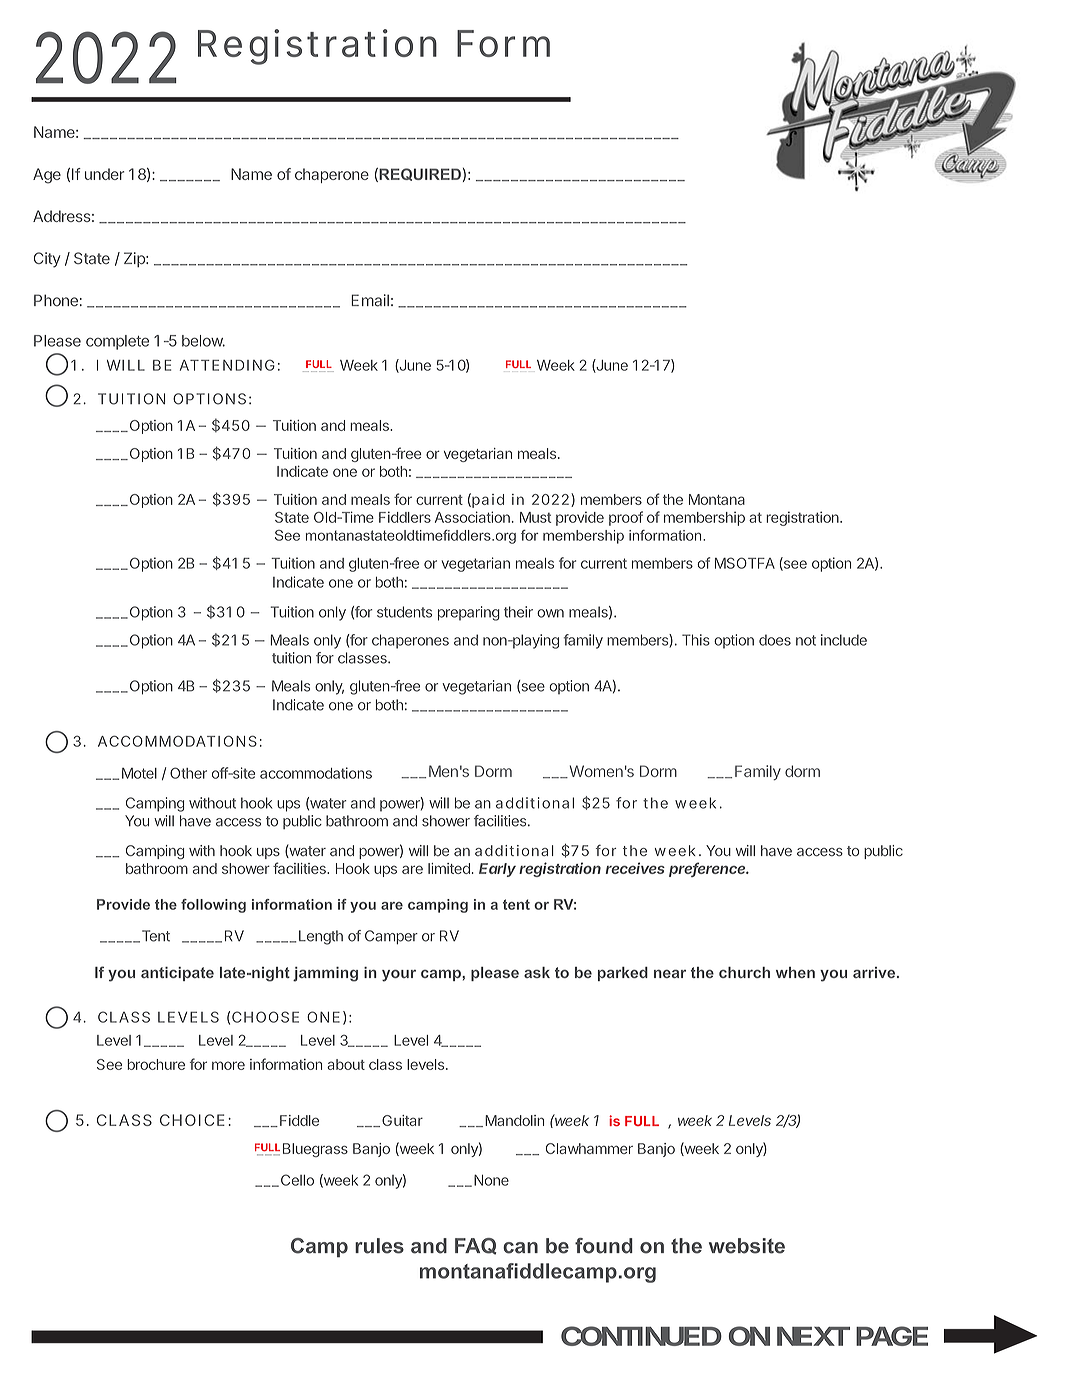  Describe the element at coordinates (177, 974) in the screenshot. I see `anticipate` at that location.
